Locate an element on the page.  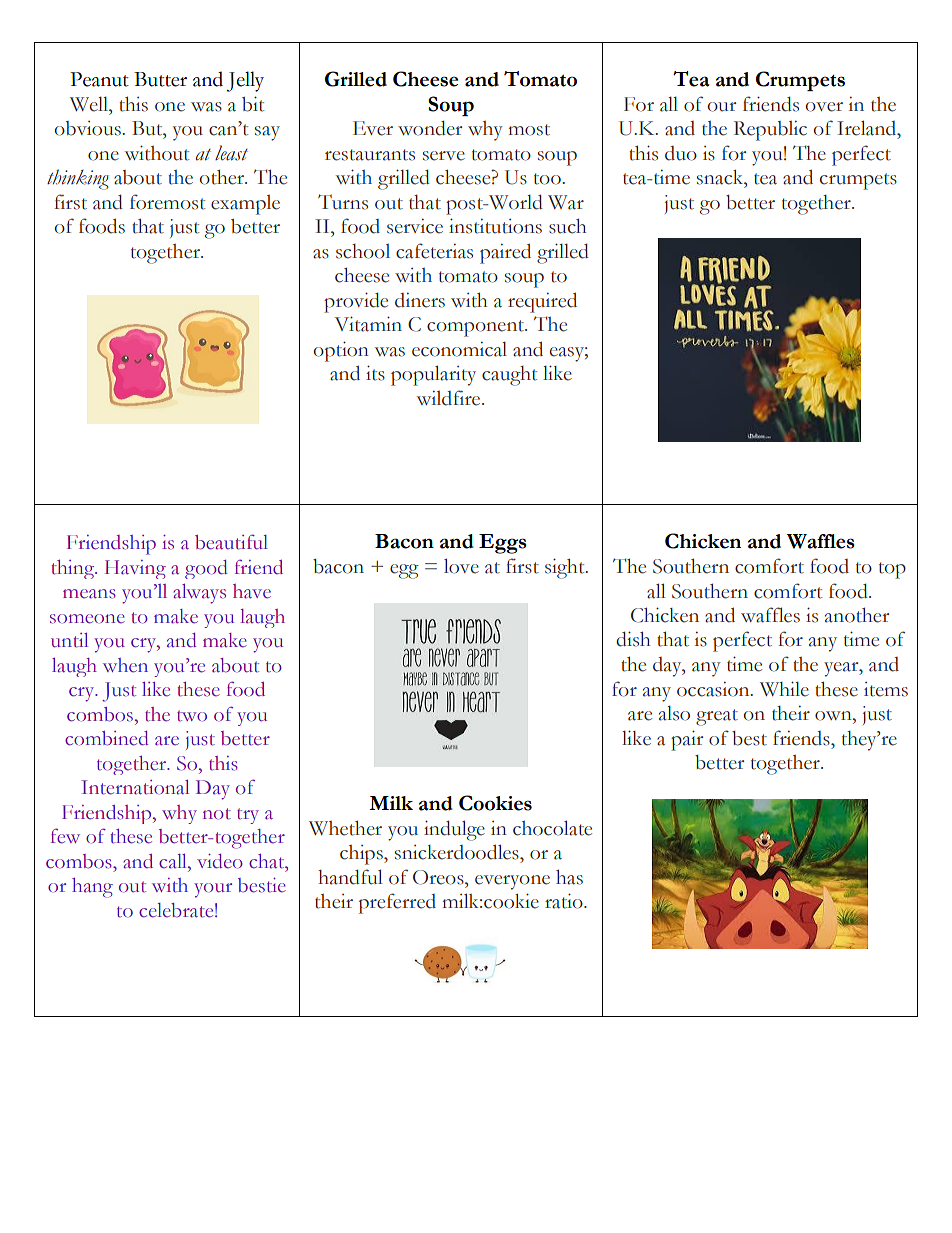
also is located at coordinates (674, 713).
